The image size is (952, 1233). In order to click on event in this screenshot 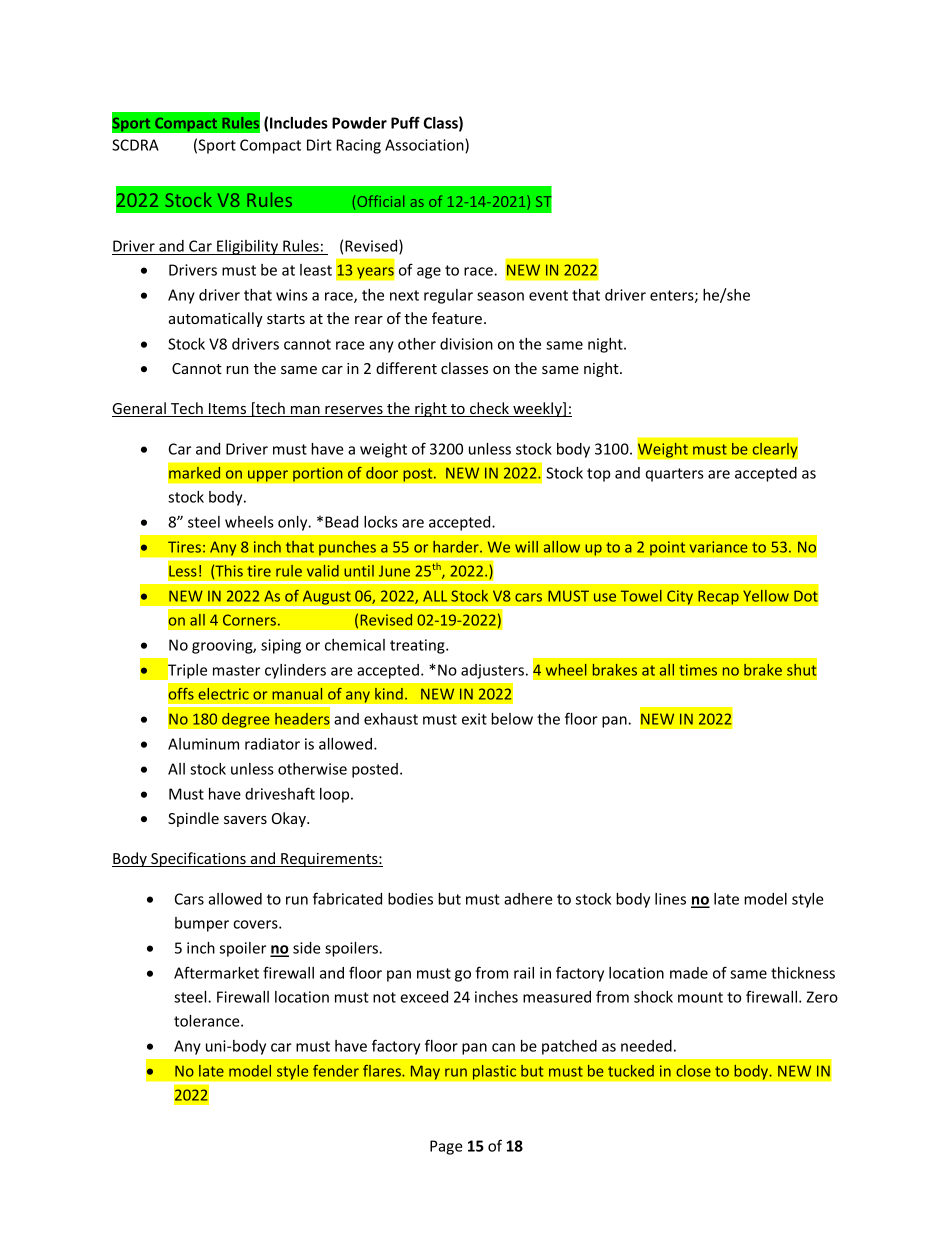, I will do `click(548, 295)`.
